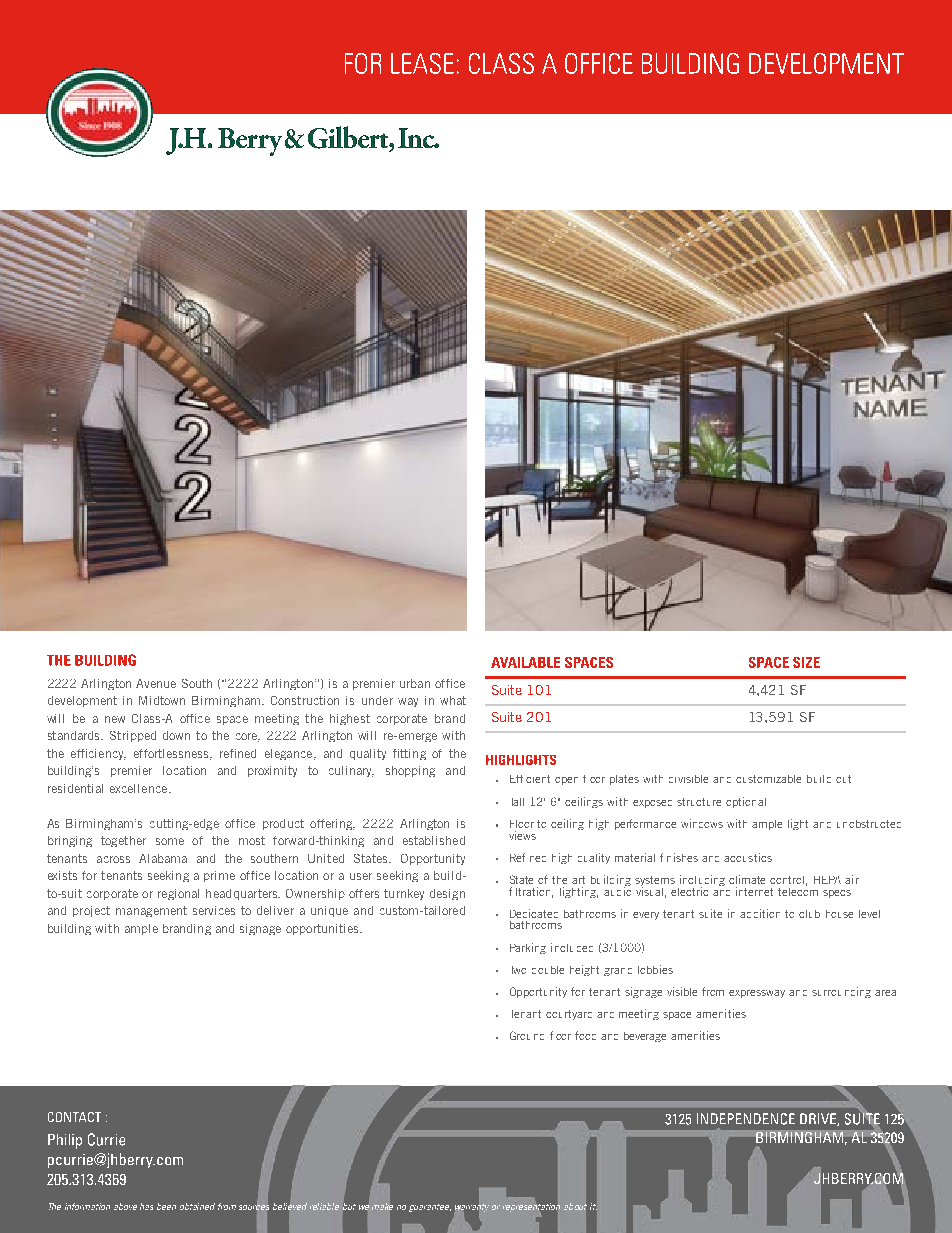 Image resolution: width=952 pixels, height=1233 pixels. I want to click on SIZE, so click(806, 662).
